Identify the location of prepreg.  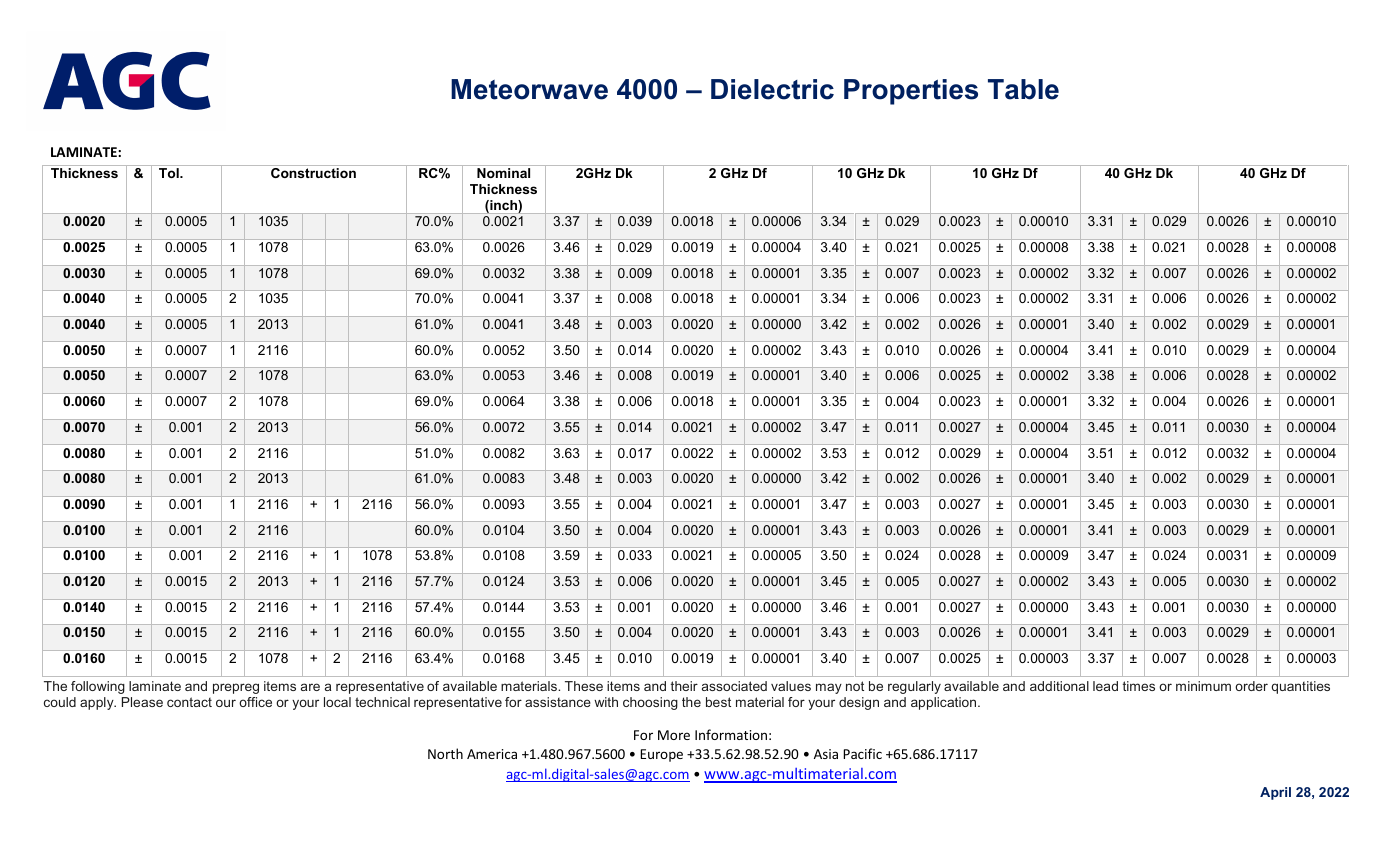
(236, 688).
